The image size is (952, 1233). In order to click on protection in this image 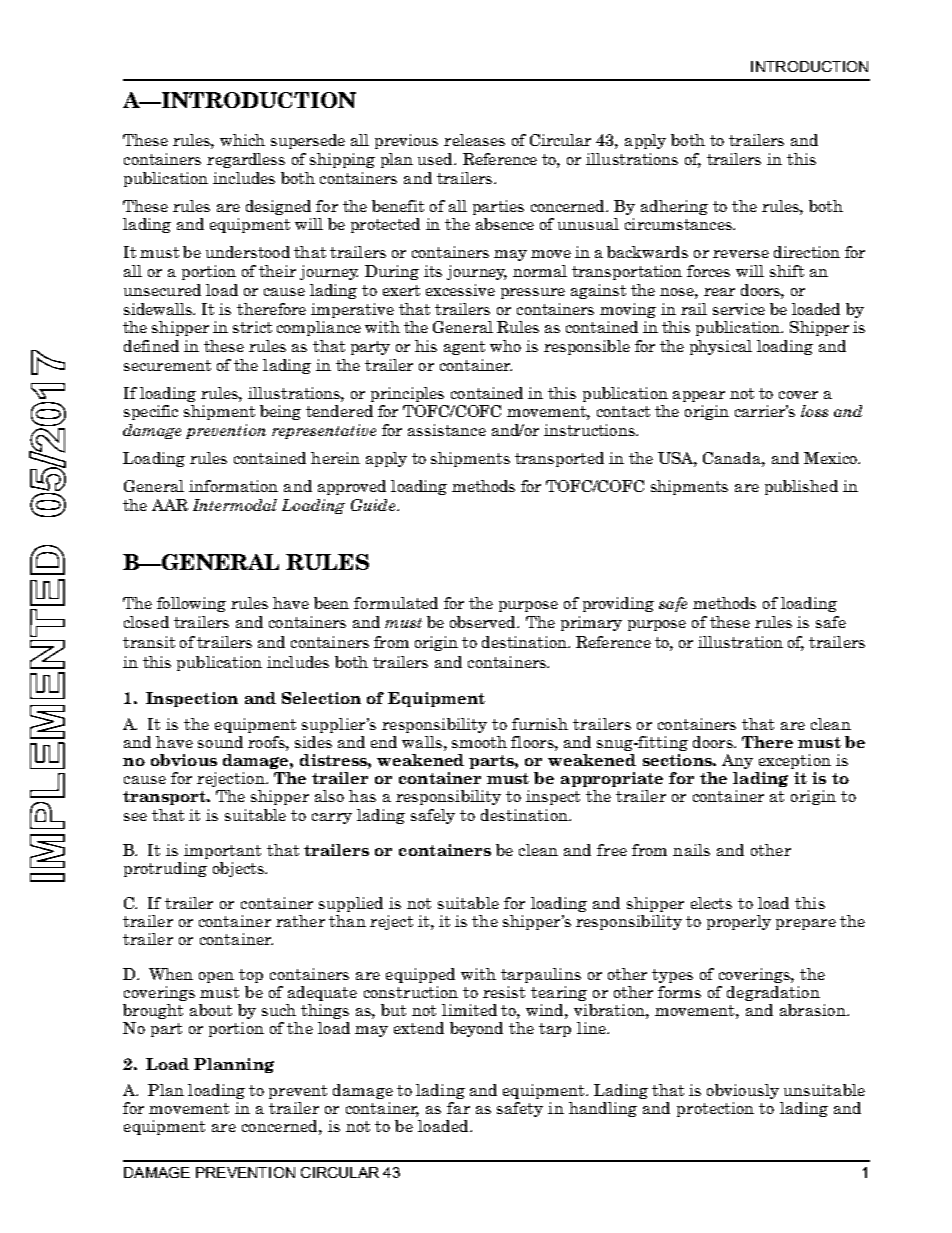, I will do `click(715, 1109)`.
